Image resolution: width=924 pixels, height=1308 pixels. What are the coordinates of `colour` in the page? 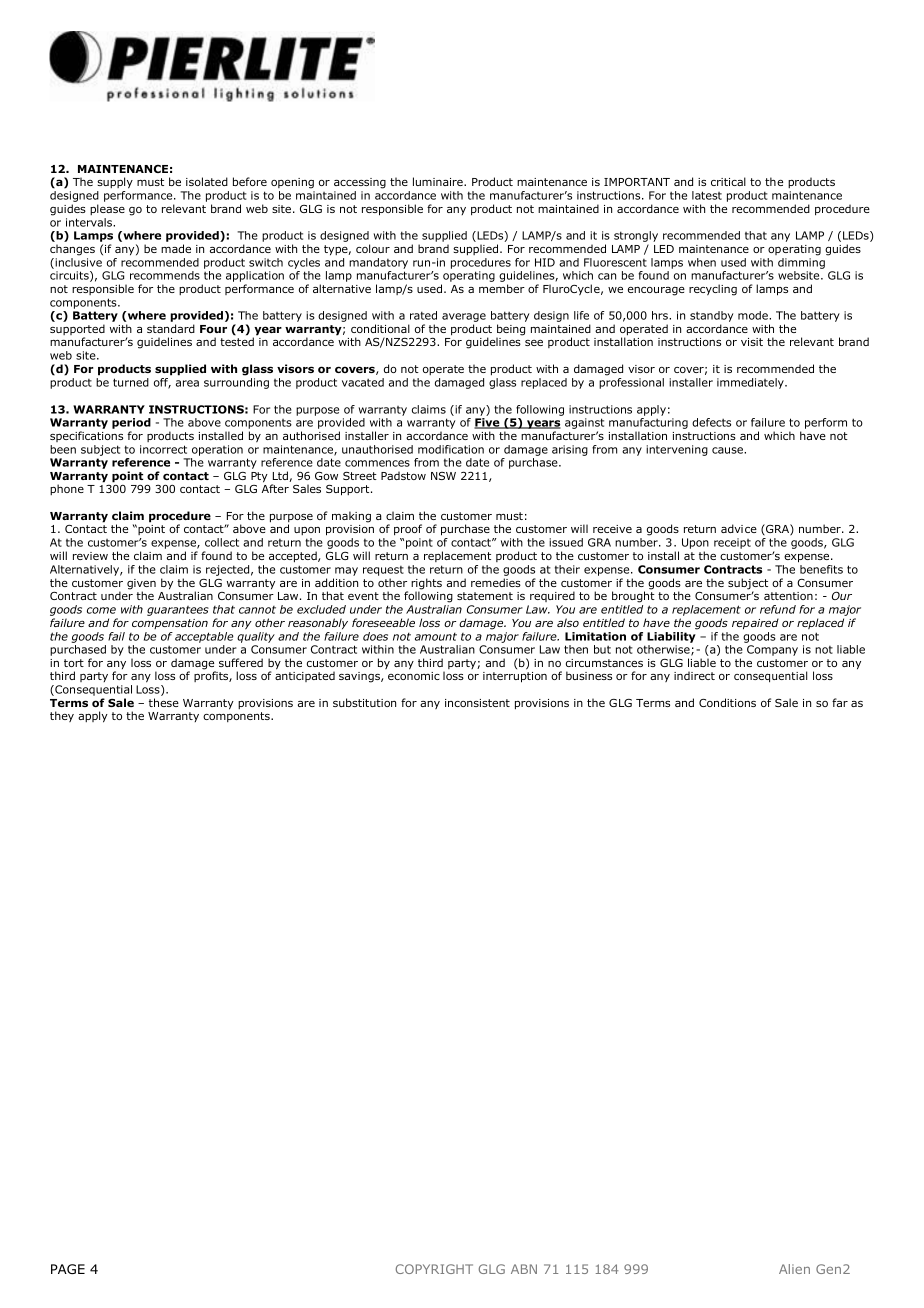 It's located at (373, 248).
